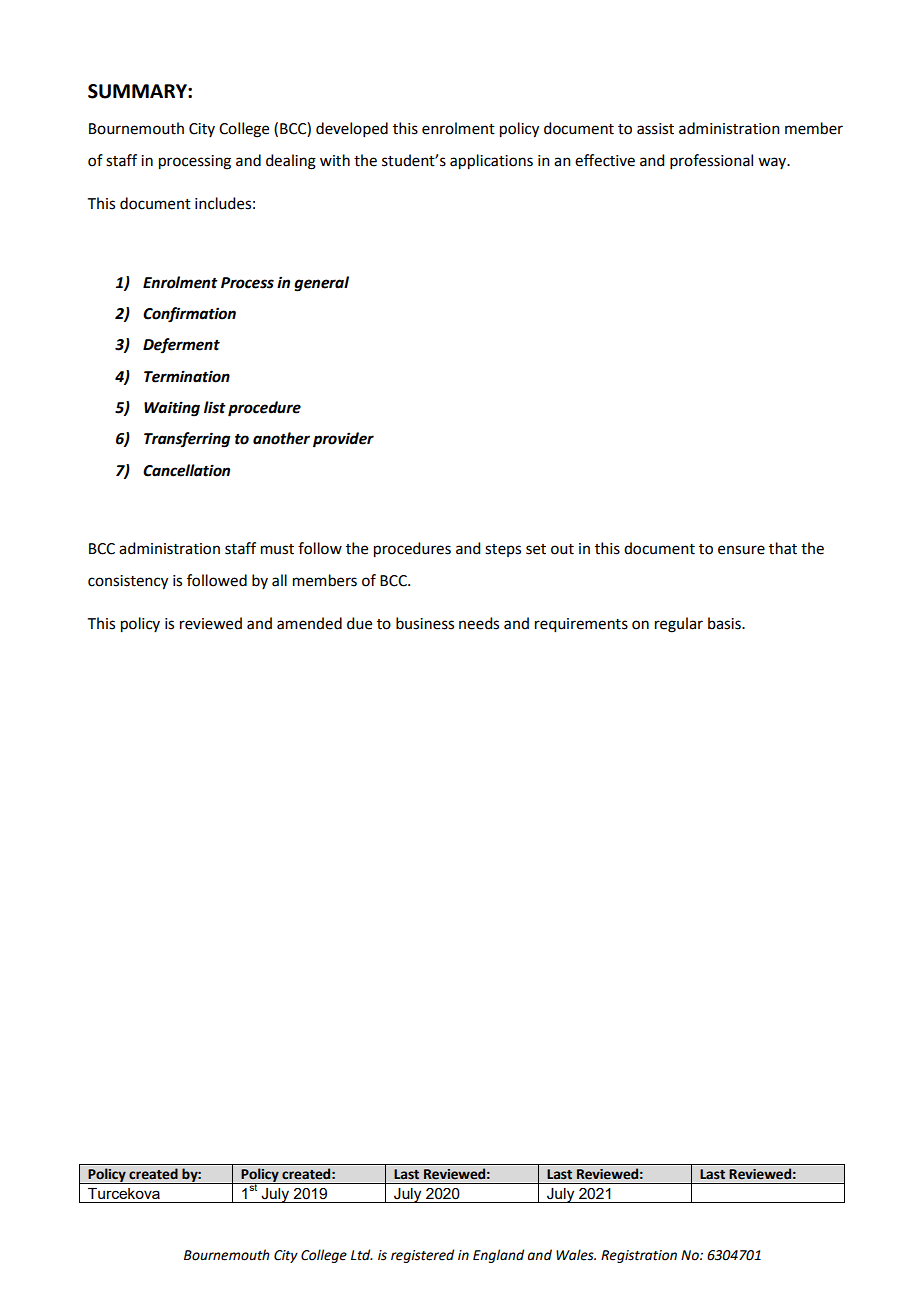 This screenshot has width=924, height=1308. Describe the element at coordinates (291, 162) in the screenshot. I see `dealing` at that location.
